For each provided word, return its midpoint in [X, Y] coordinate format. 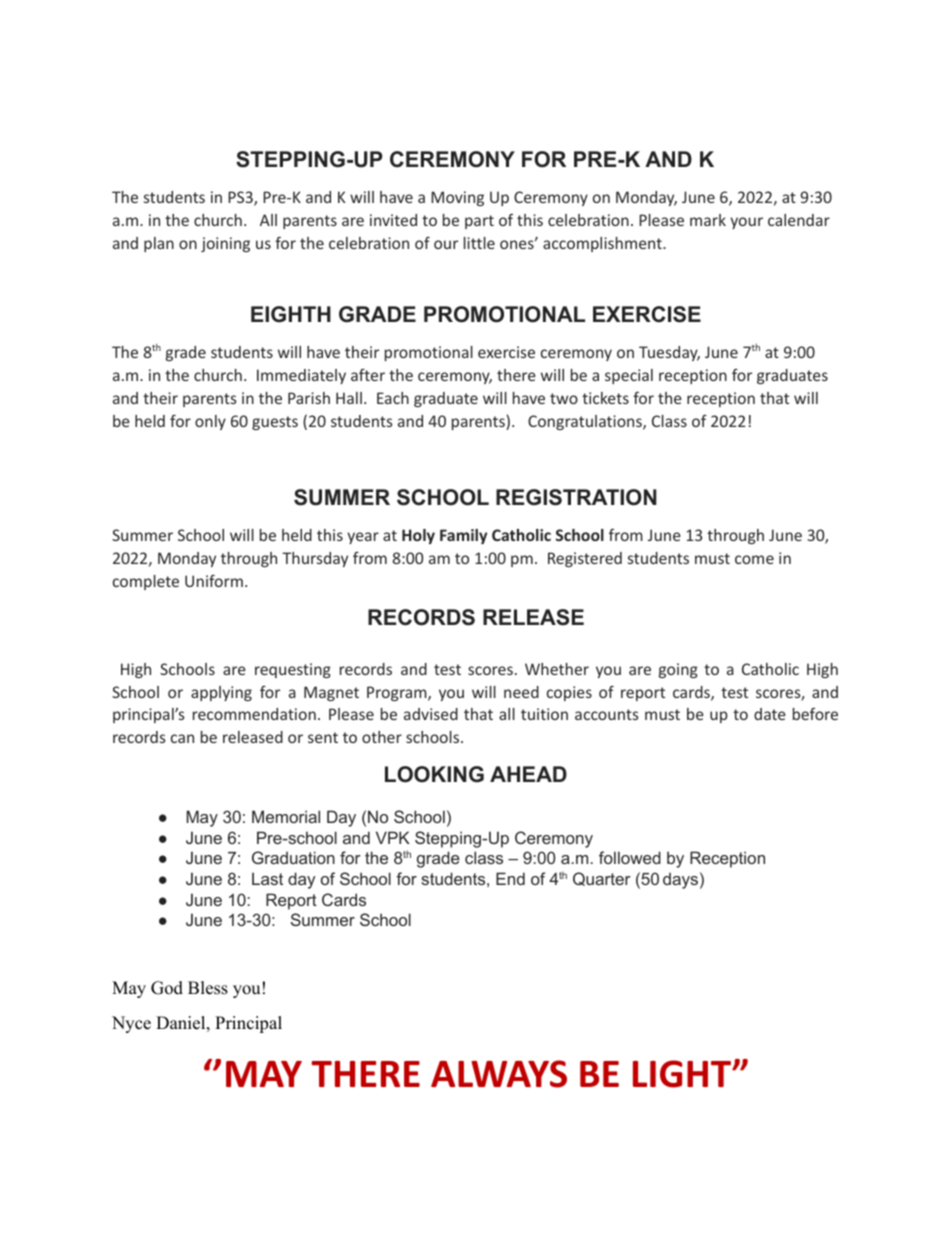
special [629, 376]
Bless [208, 988]
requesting [293, 670]
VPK [393, 837]
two [564, 398]
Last [267, 878]
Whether [557, 669]
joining [225, 244]
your [746, 223]
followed [630, 857]
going [678, 670]
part [479, 222]
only [210, 422]
